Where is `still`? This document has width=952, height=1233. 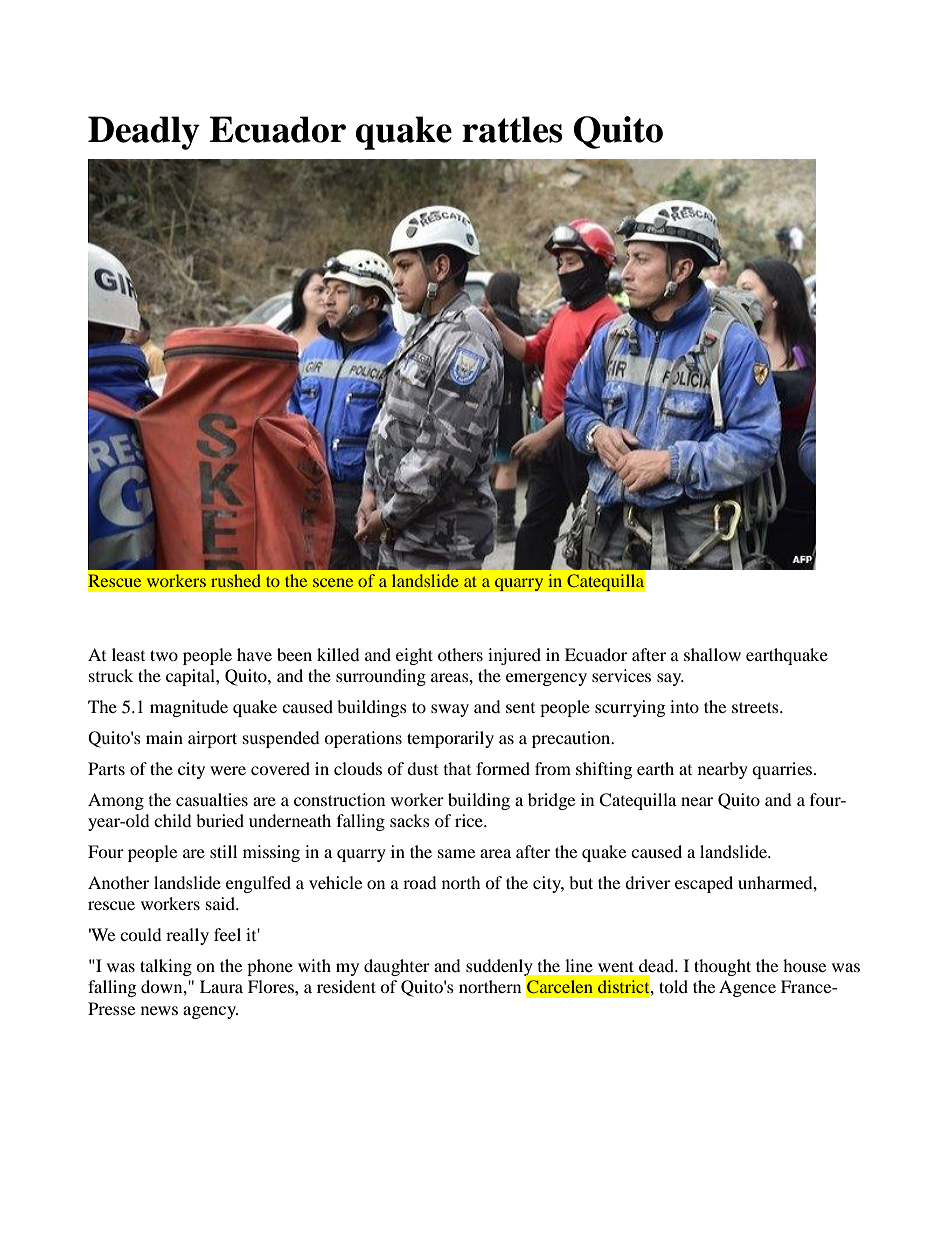
still is located at coordinates (223, 851).
